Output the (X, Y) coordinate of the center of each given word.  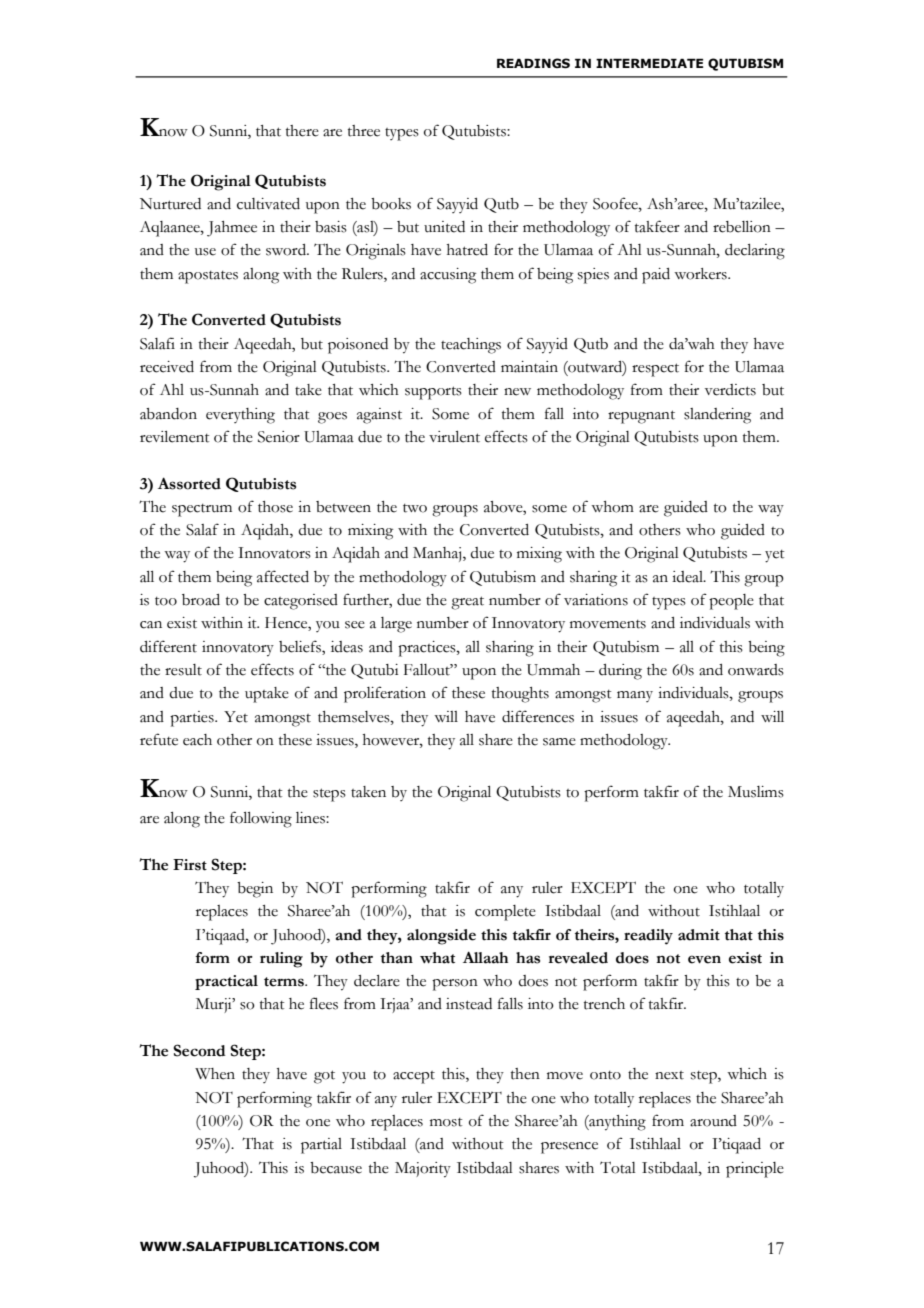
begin (255, 890)
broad (201, 600)
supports (433, 393)
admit (699, 935)
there (302, 131)
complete (505, 913)
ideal (688, 577)
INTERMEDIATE (649, 63)
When (215, 1074)
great (467, 603)
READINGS (533, 63)
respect (655, 370)
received (167, 367)
